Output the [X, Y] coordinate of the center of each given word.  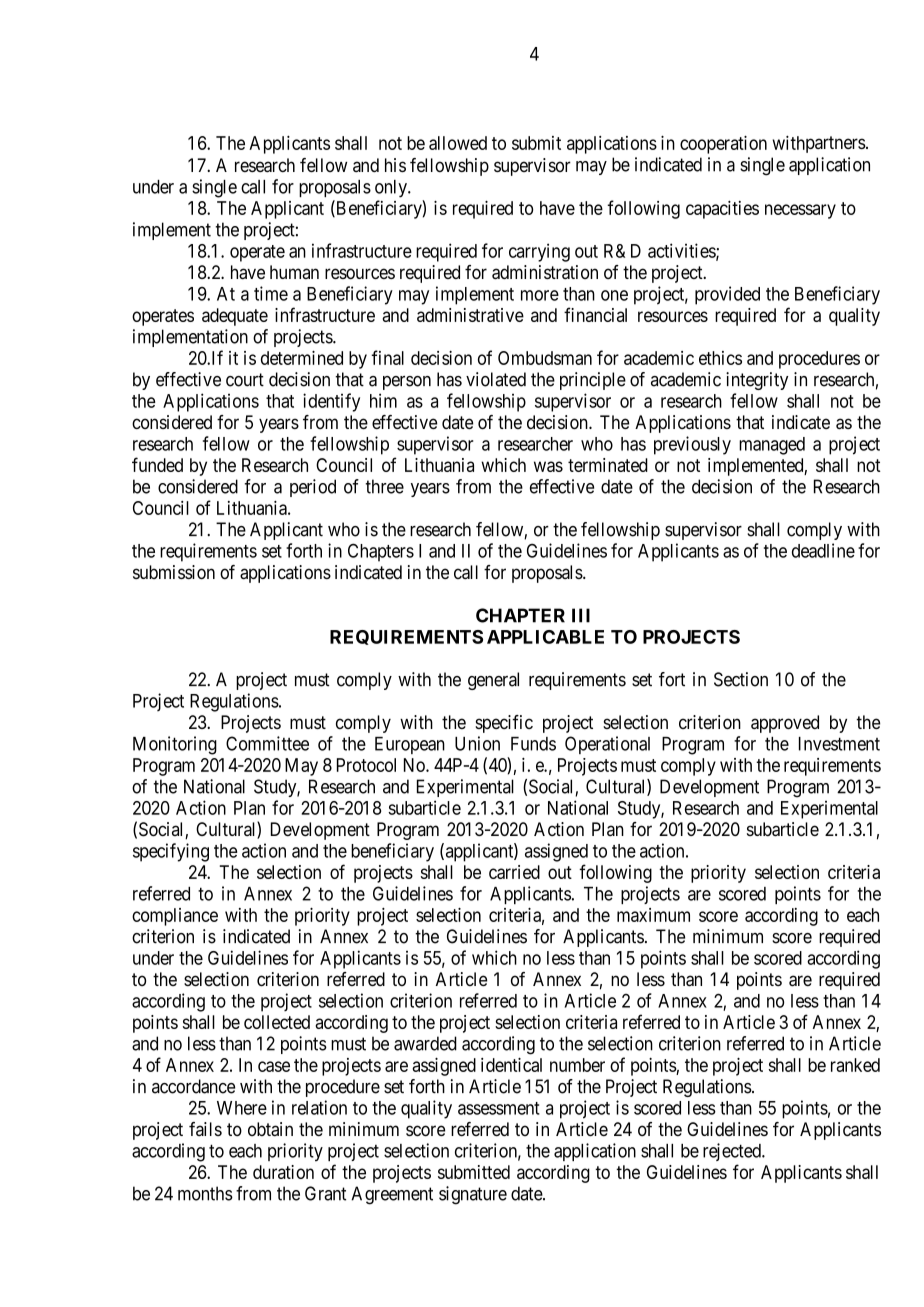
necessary [800, 211]
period [313, 488]
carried [514, 872]
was [548, 466]
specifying [171, 852]
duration [283, 1172]
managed [772, 446]
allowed [458, 143]
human [294, 272]
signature [473, 1195]
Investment [839, 744]
